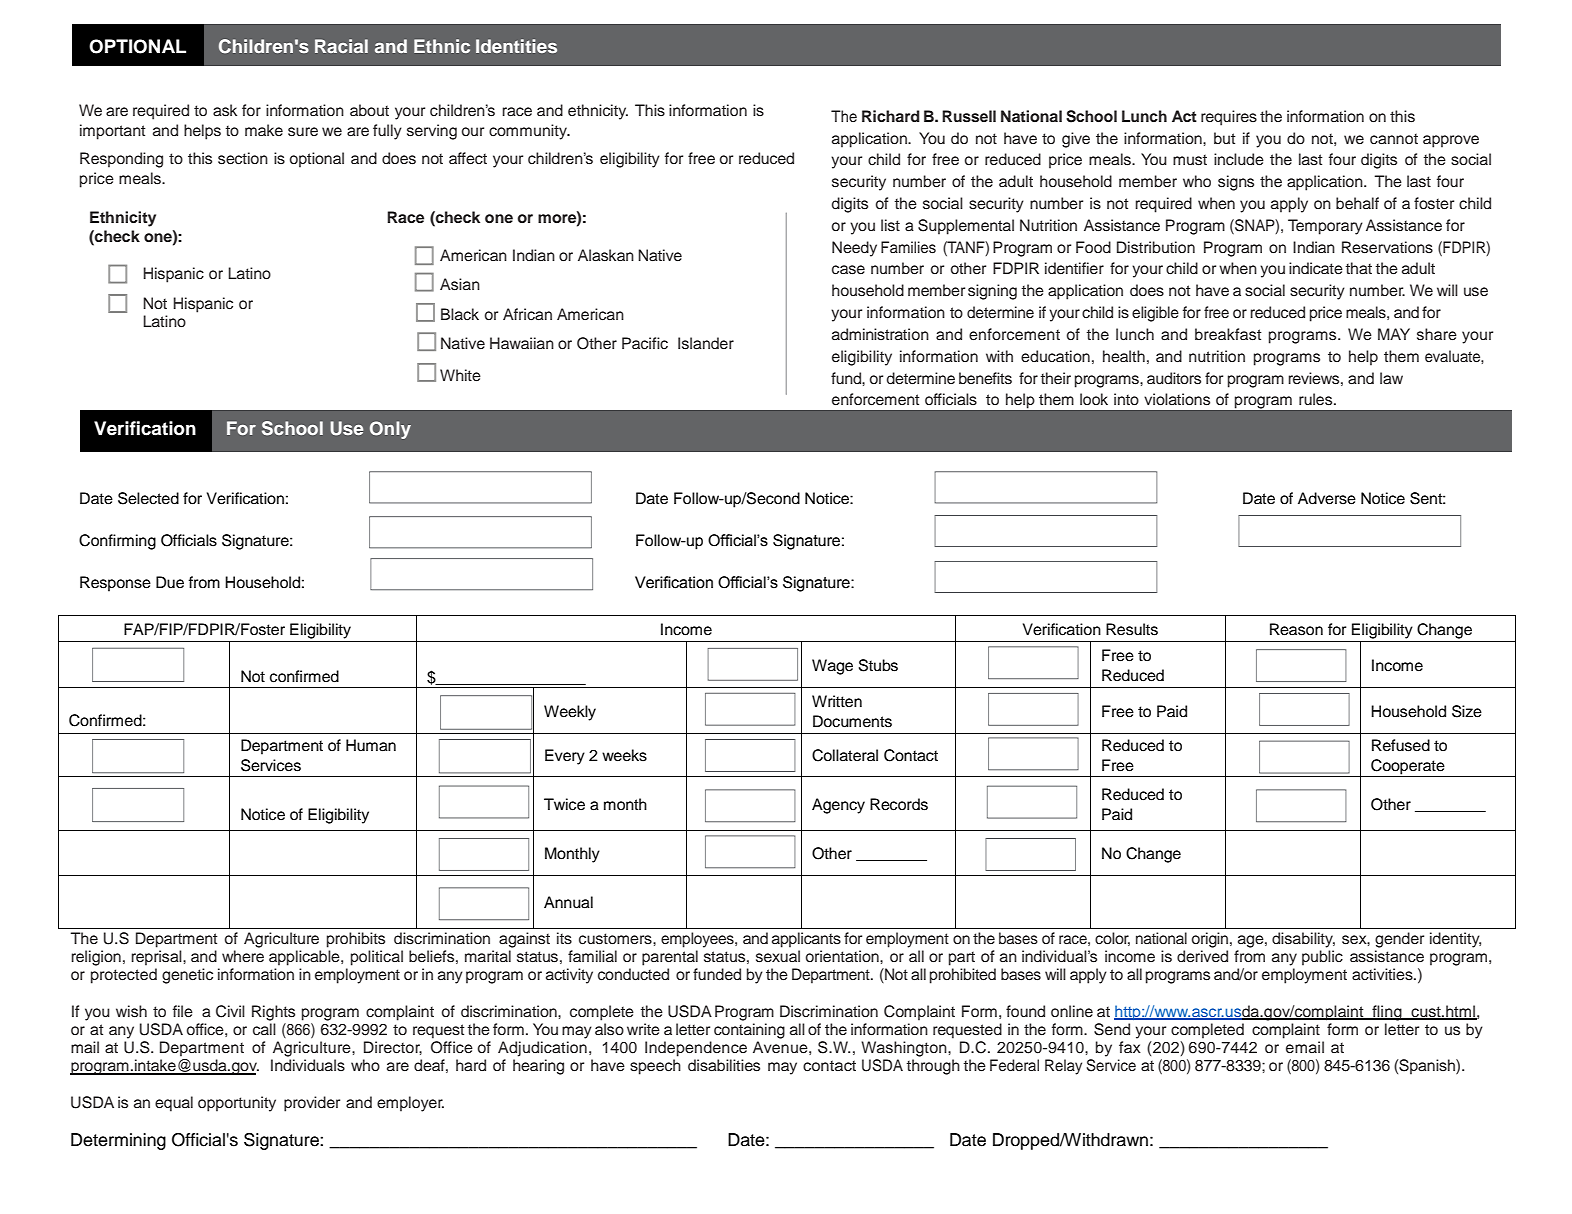  Describe the element at coordinates (237, 1104) in the screenshot. I see `opportunity` at that location.
